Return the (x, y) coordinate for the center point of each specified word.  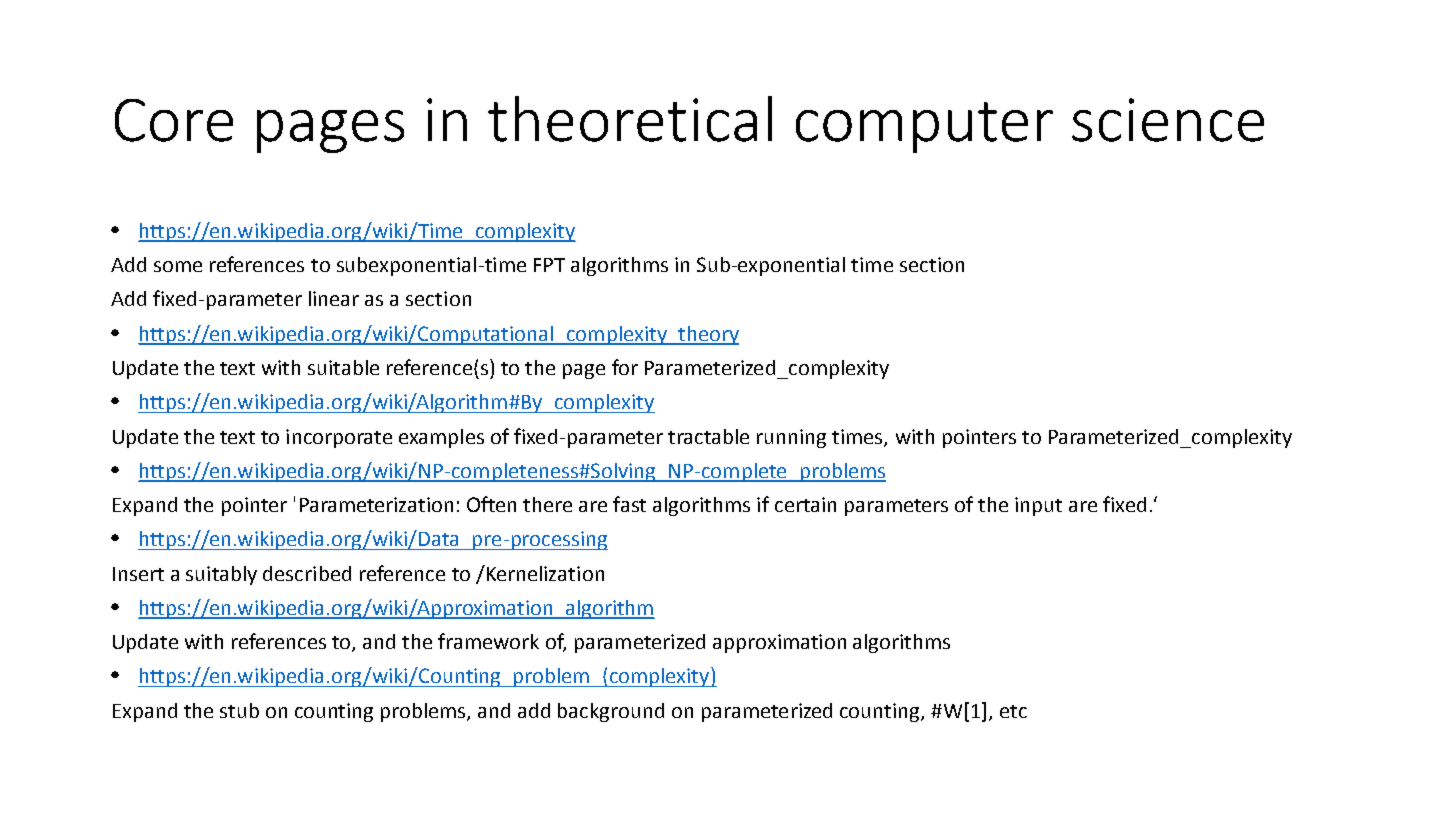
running (791, 438)
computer (924, 127)
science (1168, 120)
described (307, 573)
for (625, 367)
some (178, 266)
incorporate (339, 438)
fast (629, 504)
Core (174, 120)
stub (239, 710)
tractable (708, 436)
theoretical (630, 119)
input (1038, 506)
